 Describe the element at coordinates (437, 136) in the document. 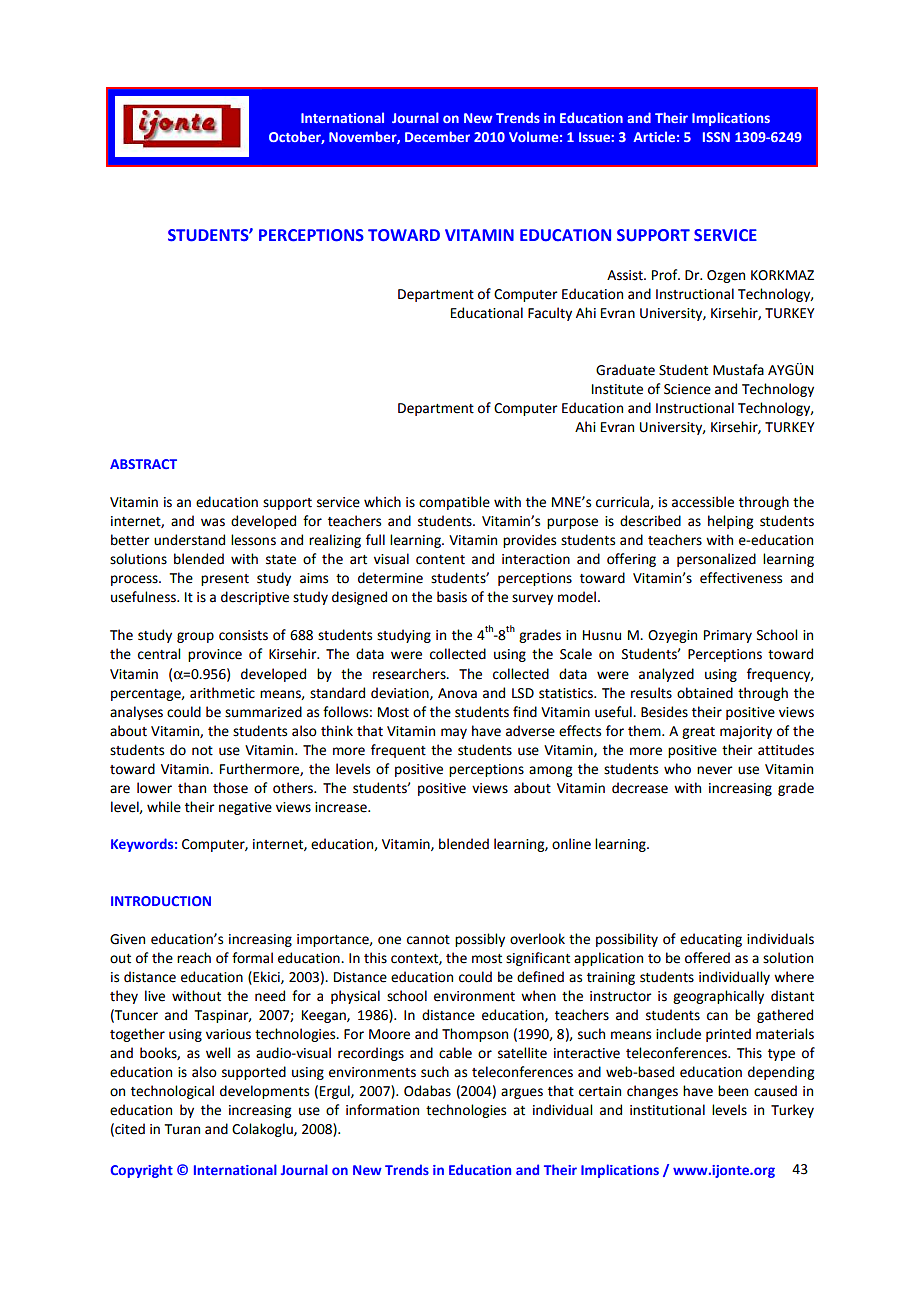

I see `December` at that location.
